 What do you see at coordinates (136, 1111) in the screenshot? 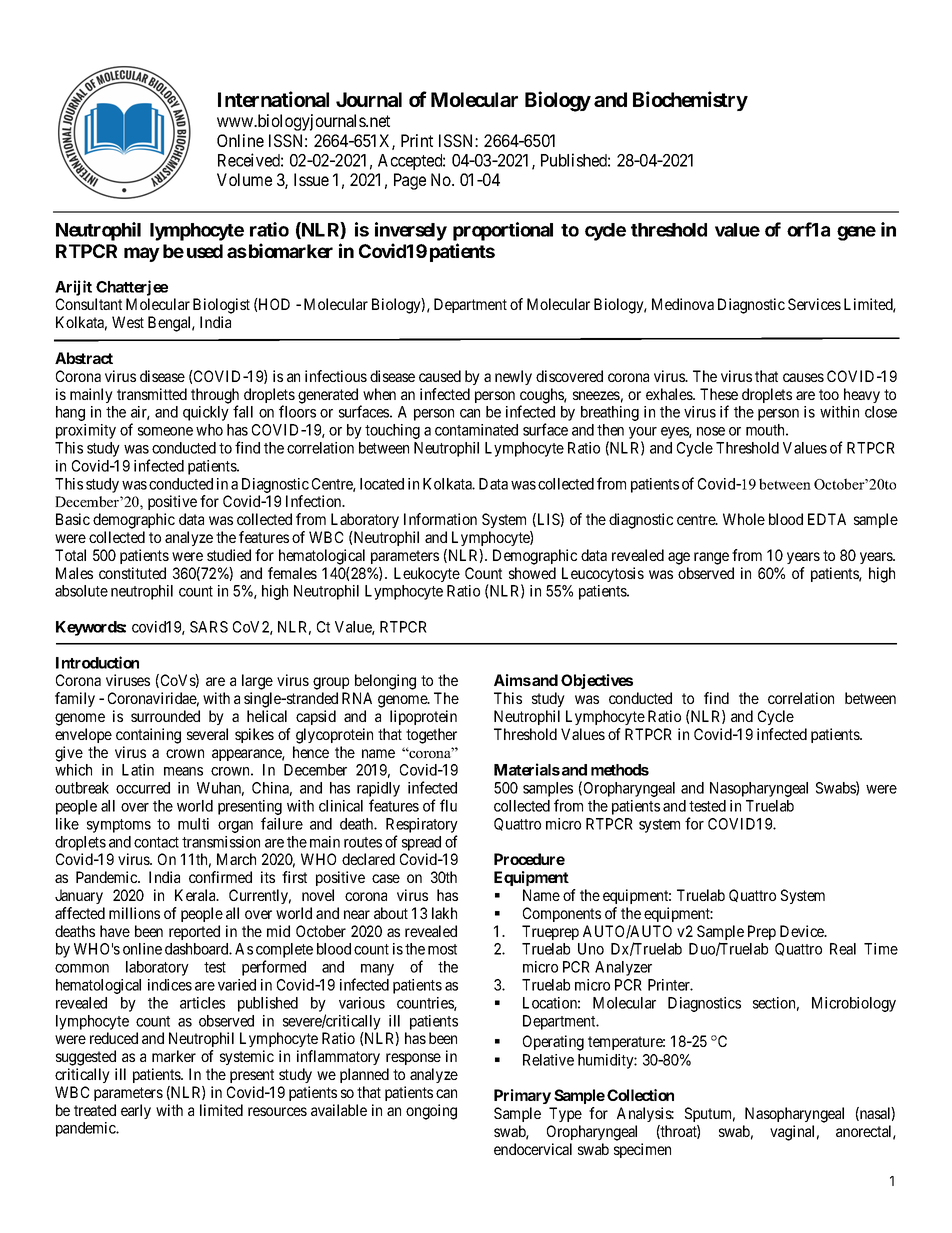
I see `early` at bounding box center [136, 1111].
